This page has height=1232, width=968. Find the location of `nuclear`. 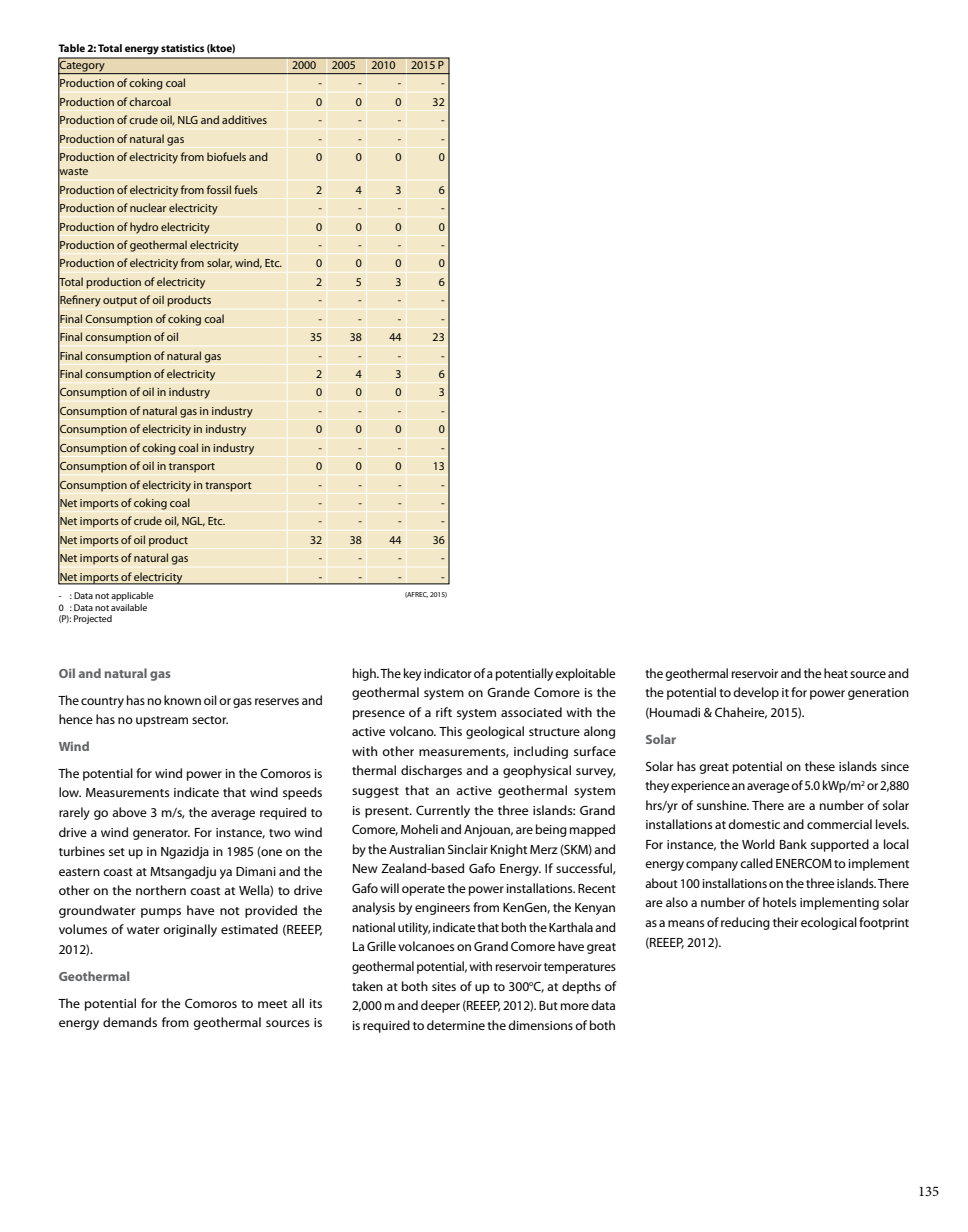

nuclear is located at coordinates (148, 207).
